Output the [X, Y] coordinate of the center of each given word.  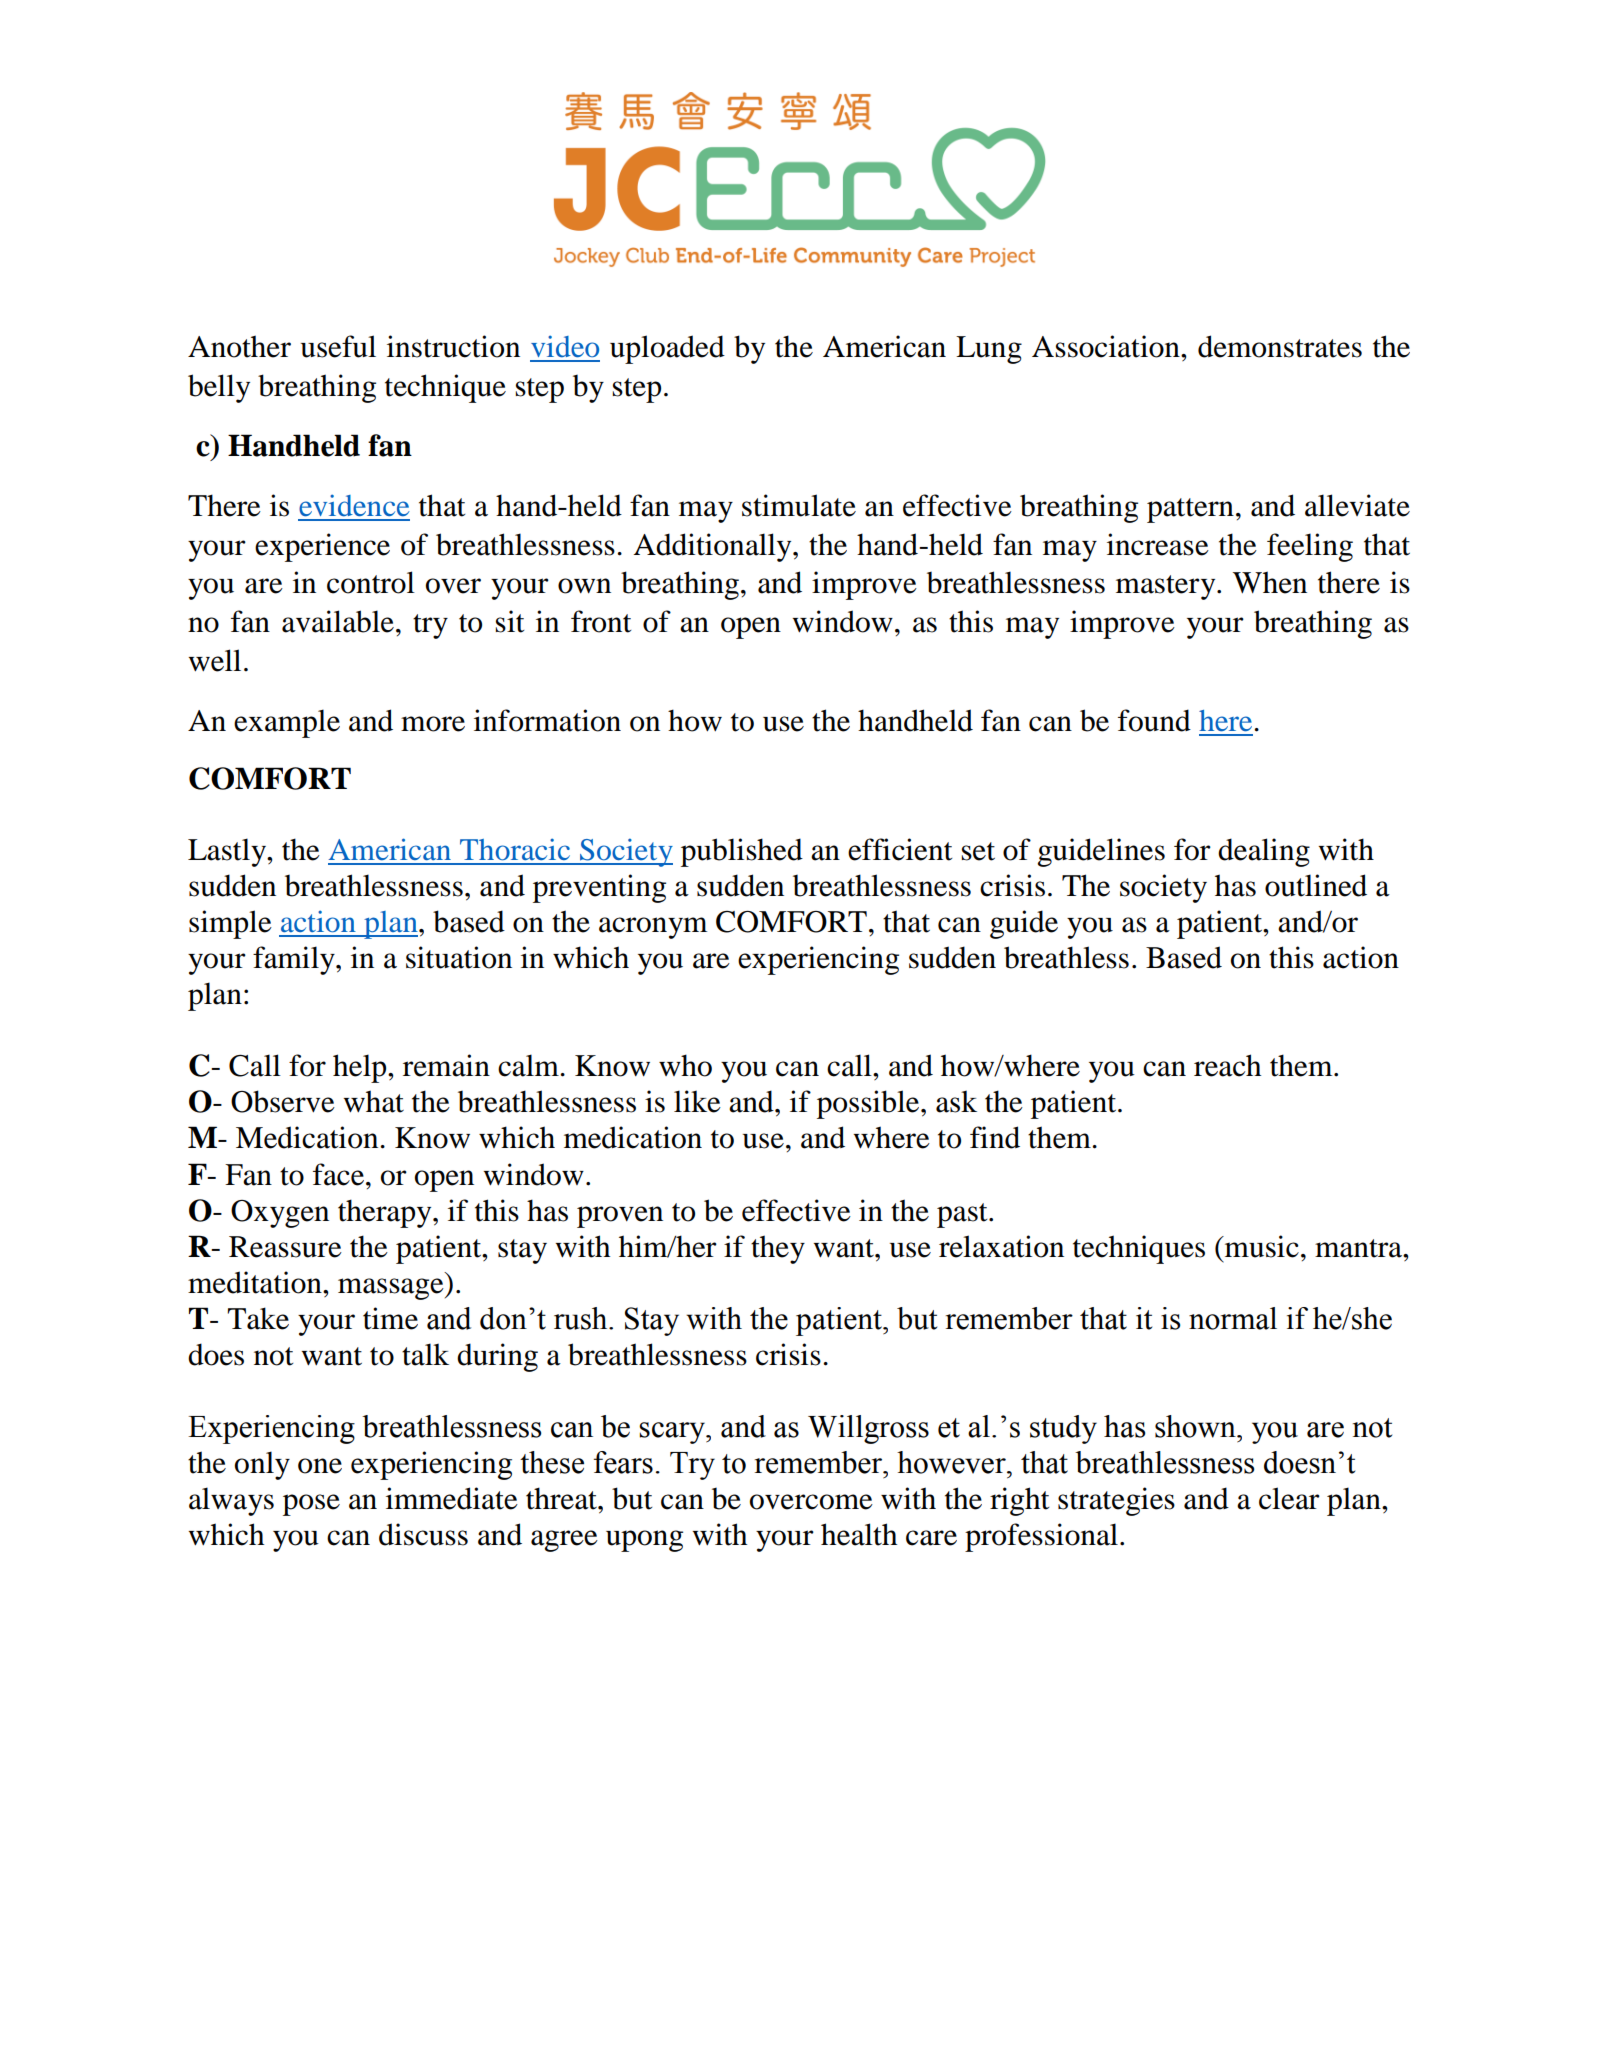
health [859, 1534]
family [295, 960]
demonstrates [1280, 346]
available [338, 621]
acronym [653, 928]
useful [338, 346]
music [1261, 1246]
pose [311, 1505]
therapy [386, 1213]
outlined [1316, 885]
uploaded [667, 349]
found [1154, 720]
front [601, 621]
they [778, 1249]
